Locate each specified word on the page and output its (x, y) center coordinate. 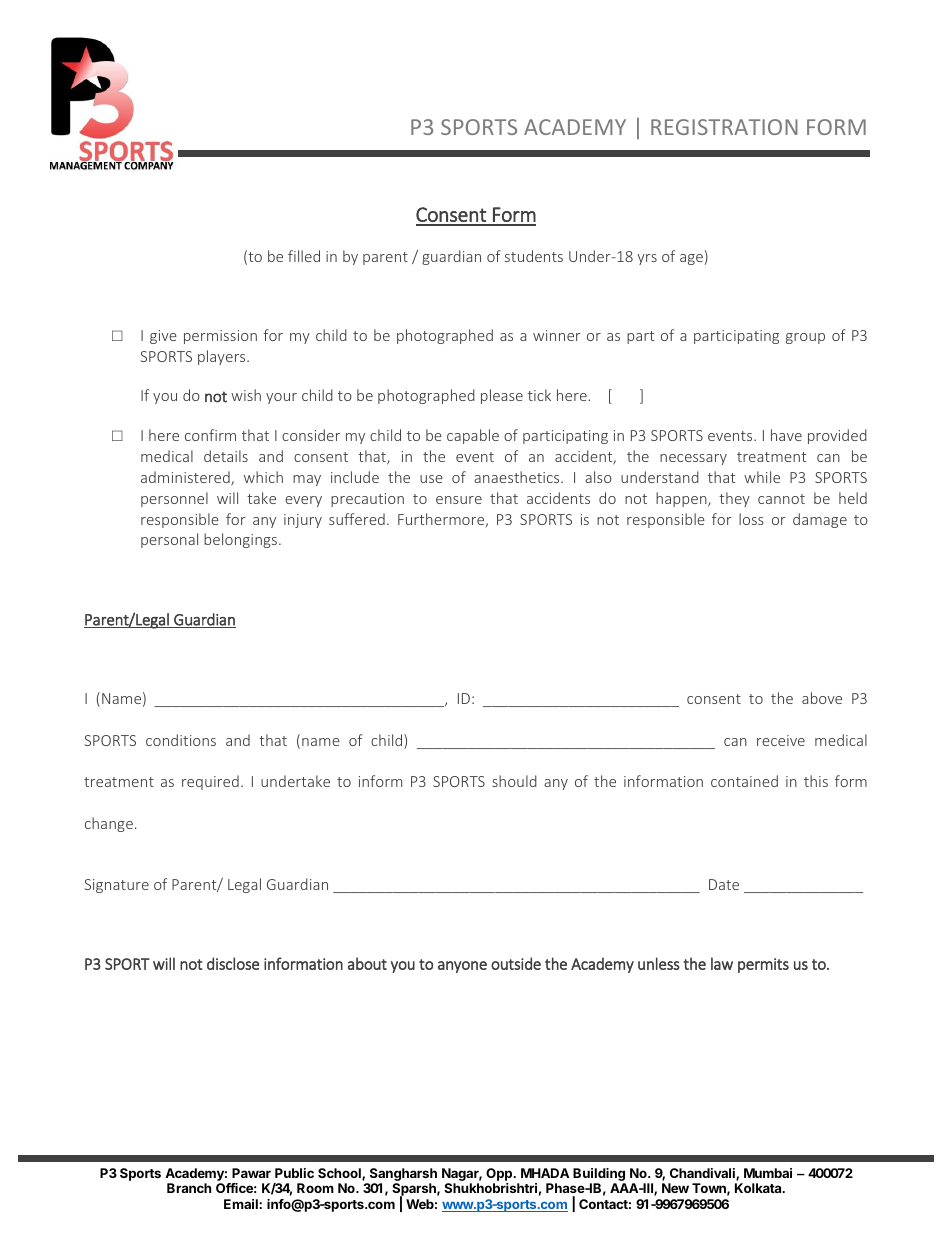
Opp (500, 1176)
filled (304, 256)
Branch (189, 1188)
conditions (181, 740)
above (822, 698)
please (502, 396)
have (786, 435)
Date (724, 884)
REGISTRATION (724, 127)
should (514, 781)
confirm (210, 435)
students (534, 256)
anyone (462, 967)
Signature (117, 886)
